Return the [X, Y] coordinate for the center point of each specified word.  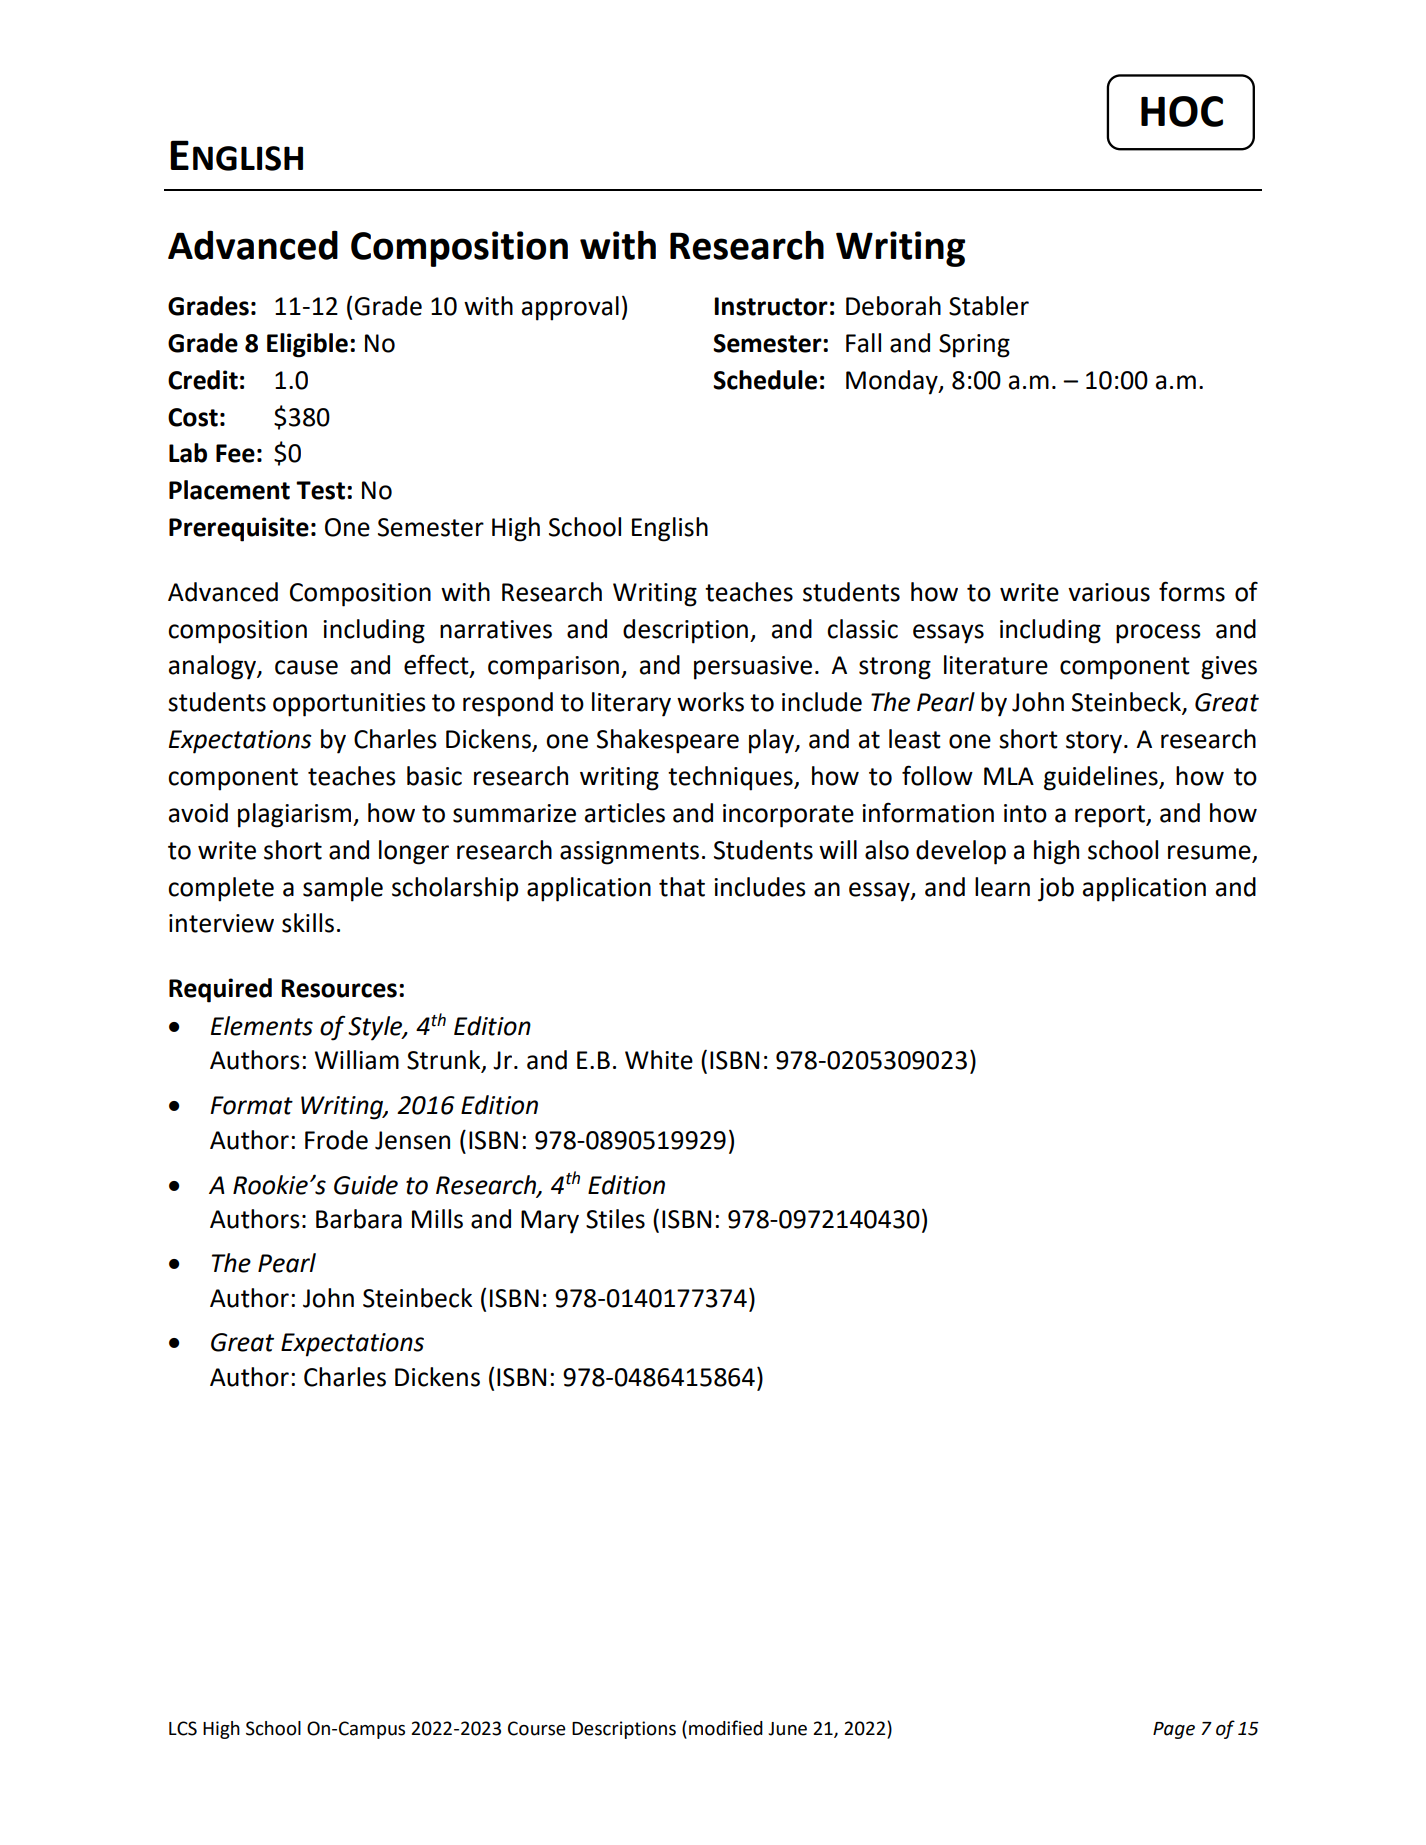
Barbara [359, 1219]
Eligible [307, 345]
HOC [1182, 111]
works [710, 702]
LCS [183, 1728]
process [1158, 634]
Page [1174, 1730]
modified [726, 1728]
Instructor [771, 306]
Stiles [615, 1219]
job [1056, 889]
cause [306, 667]
